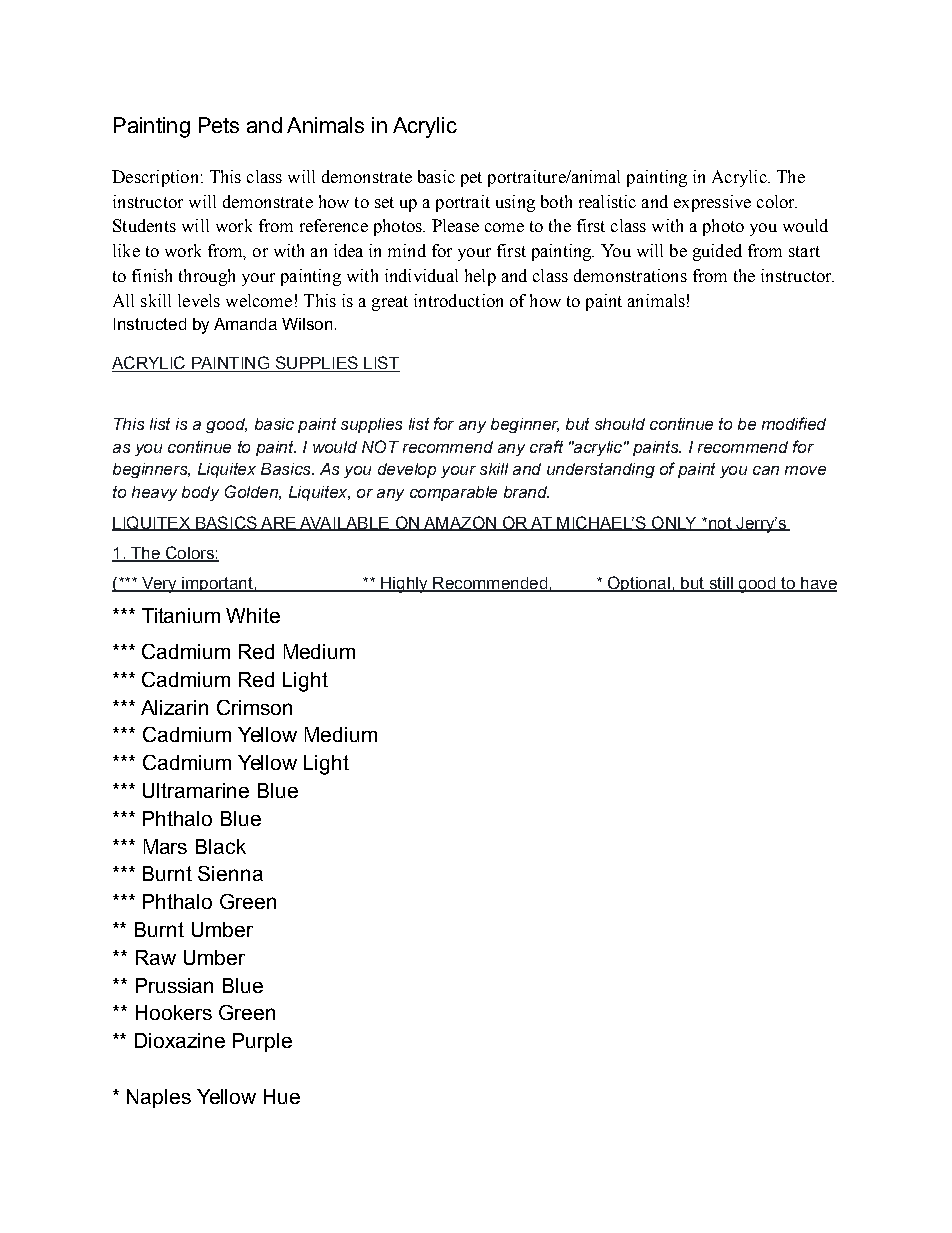  I want to click on comparable, so click(453, 493).
